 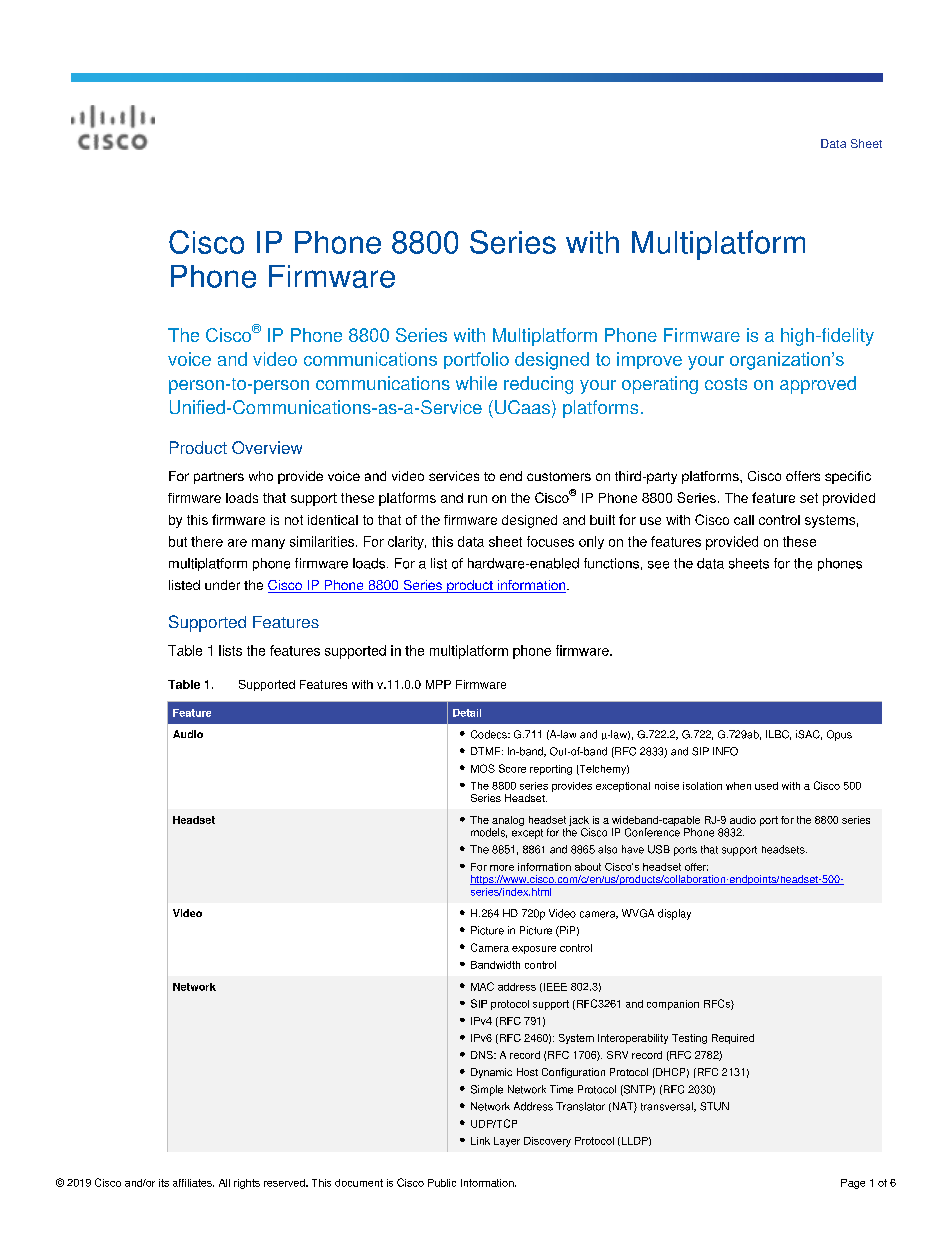 I want to click on Overview, so click(x=267, y=447).
